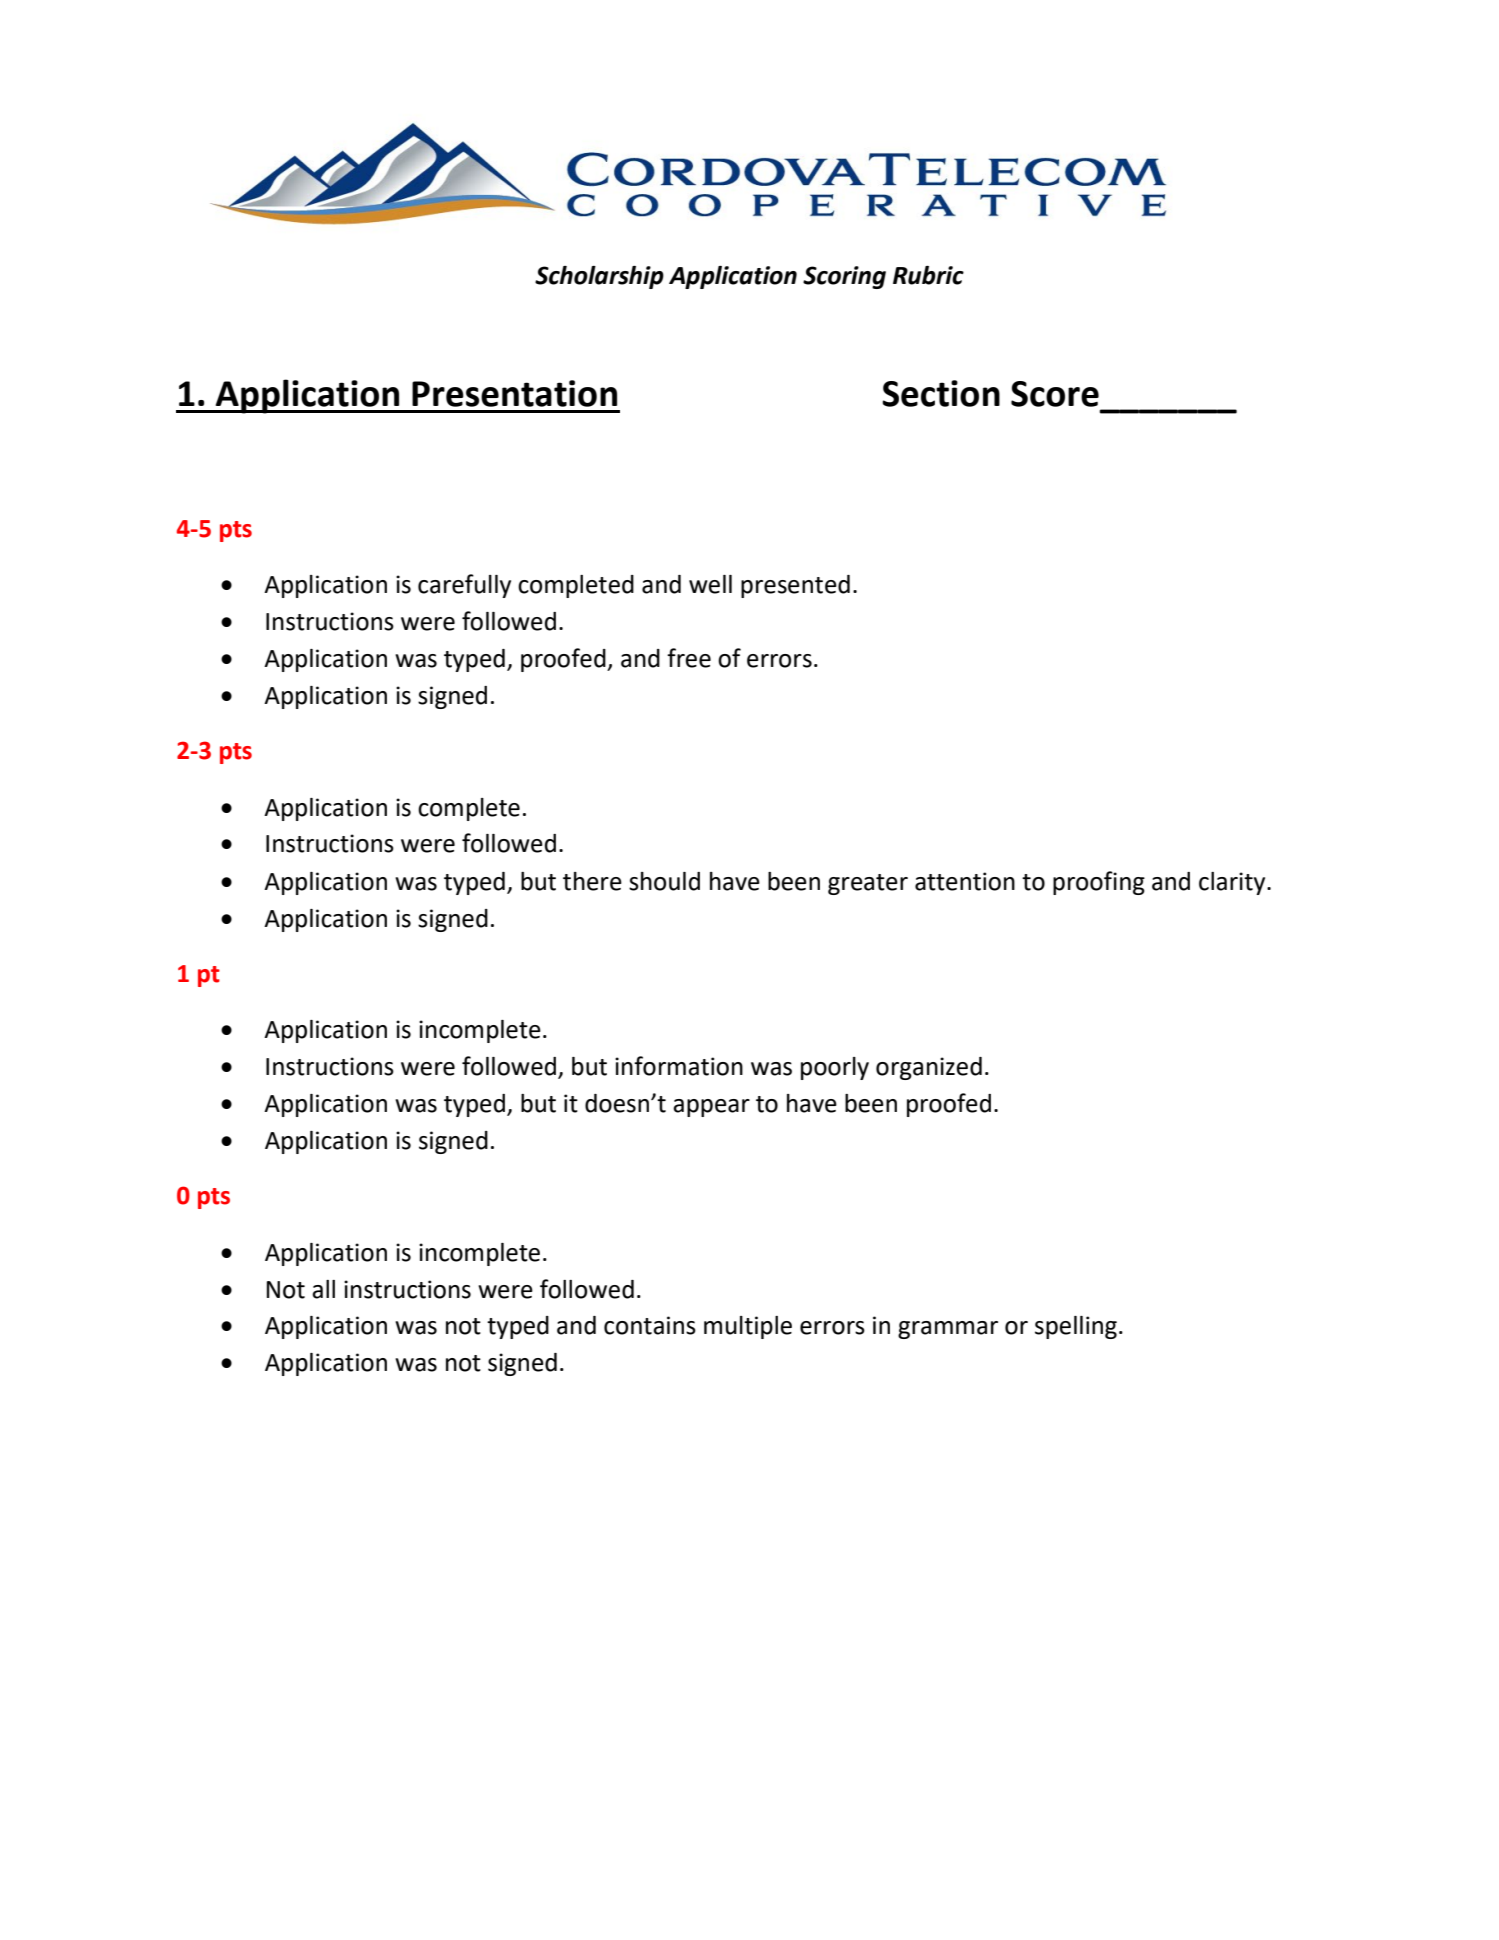 The width and height of the image is (1499, 1940). Describe the element at coordinates (323, 1289) in the image. I see `all` at that location.
